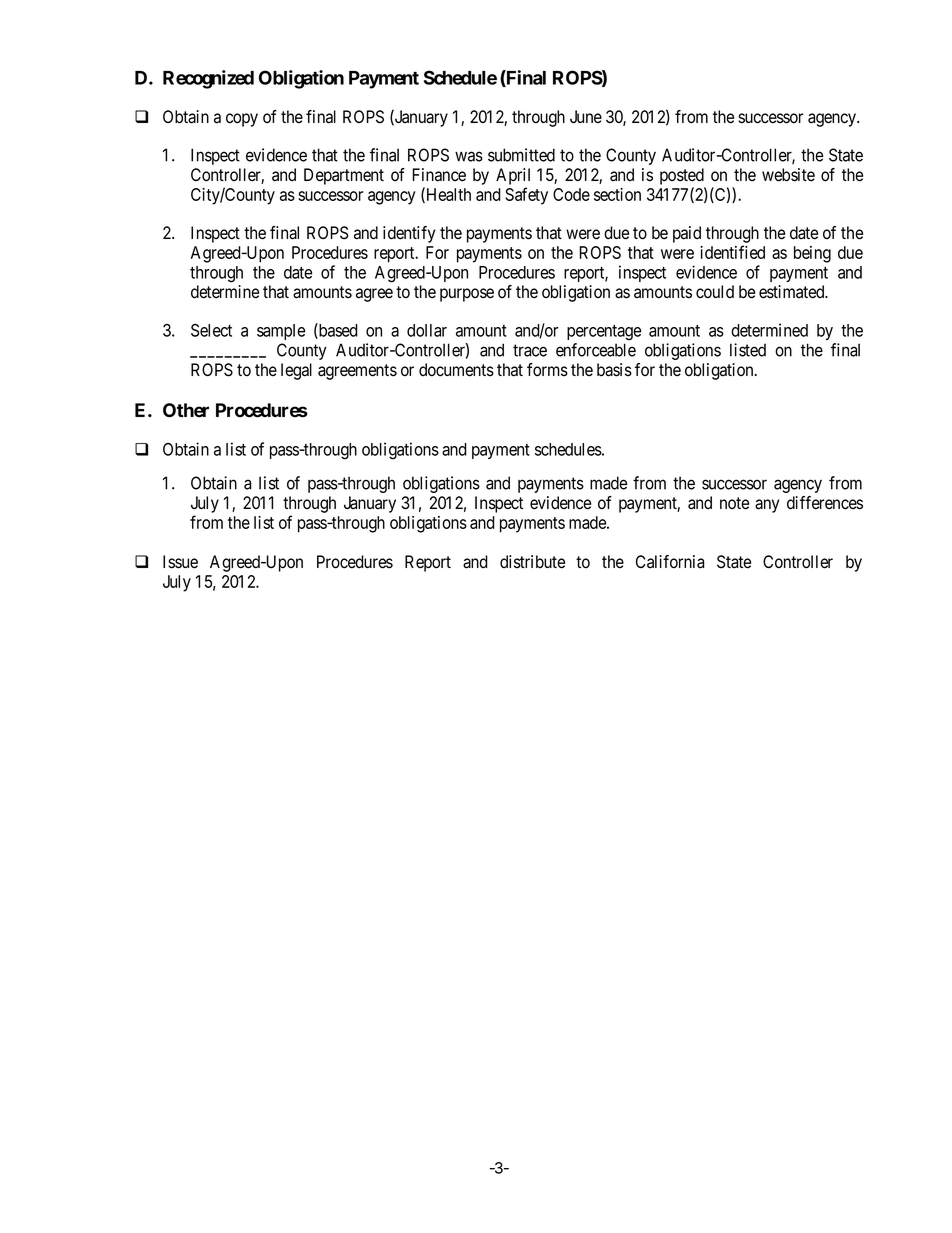 The height and width of the screenshot is (1233, 952). I want to click on April, so click(513, 176).
